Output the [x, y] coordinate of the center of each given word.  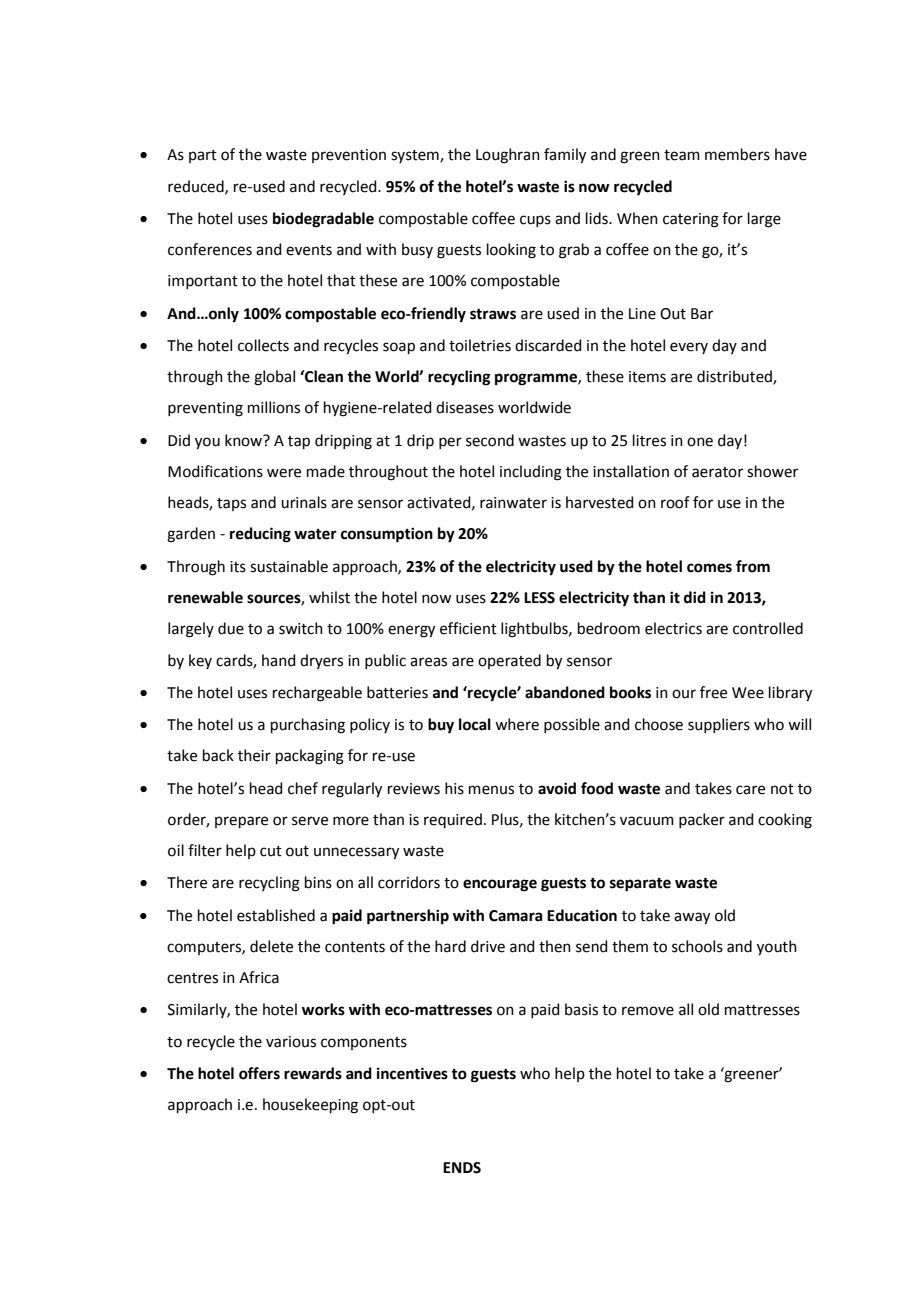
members [737, 154]
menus [491, 790]
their [254, 755]
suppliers [719, 725]
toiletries [480, 345]
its [238, 567]
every [689, 348]
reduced [197, 187]
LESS [539, 598]
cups [535, 221]
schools [697, 946]
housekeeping [310, 1106]
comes [709, 568]
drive [488, 946]
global [274, 378]
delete [271, 946]
